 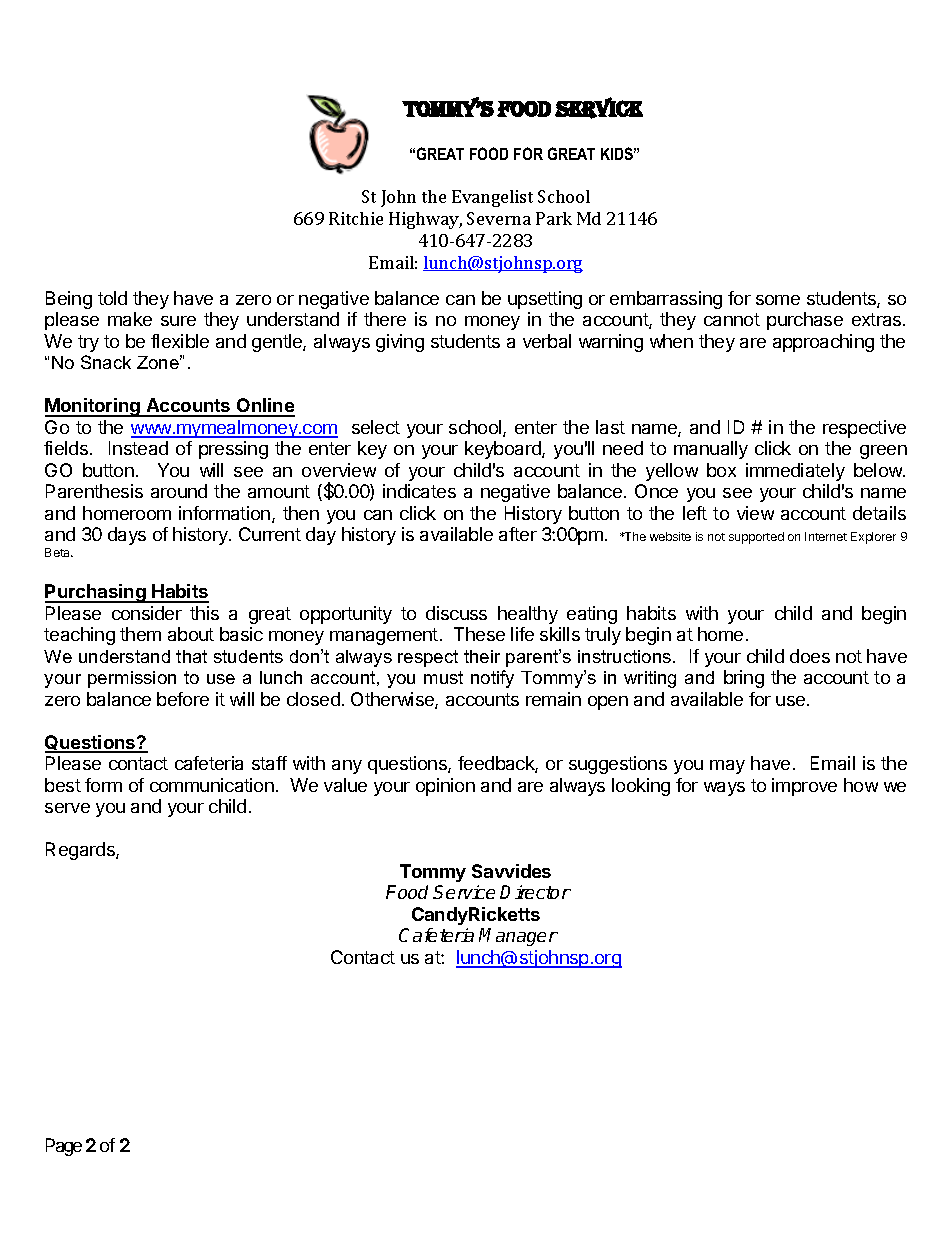 I want to click on communication, so click(x=212, y=785).
